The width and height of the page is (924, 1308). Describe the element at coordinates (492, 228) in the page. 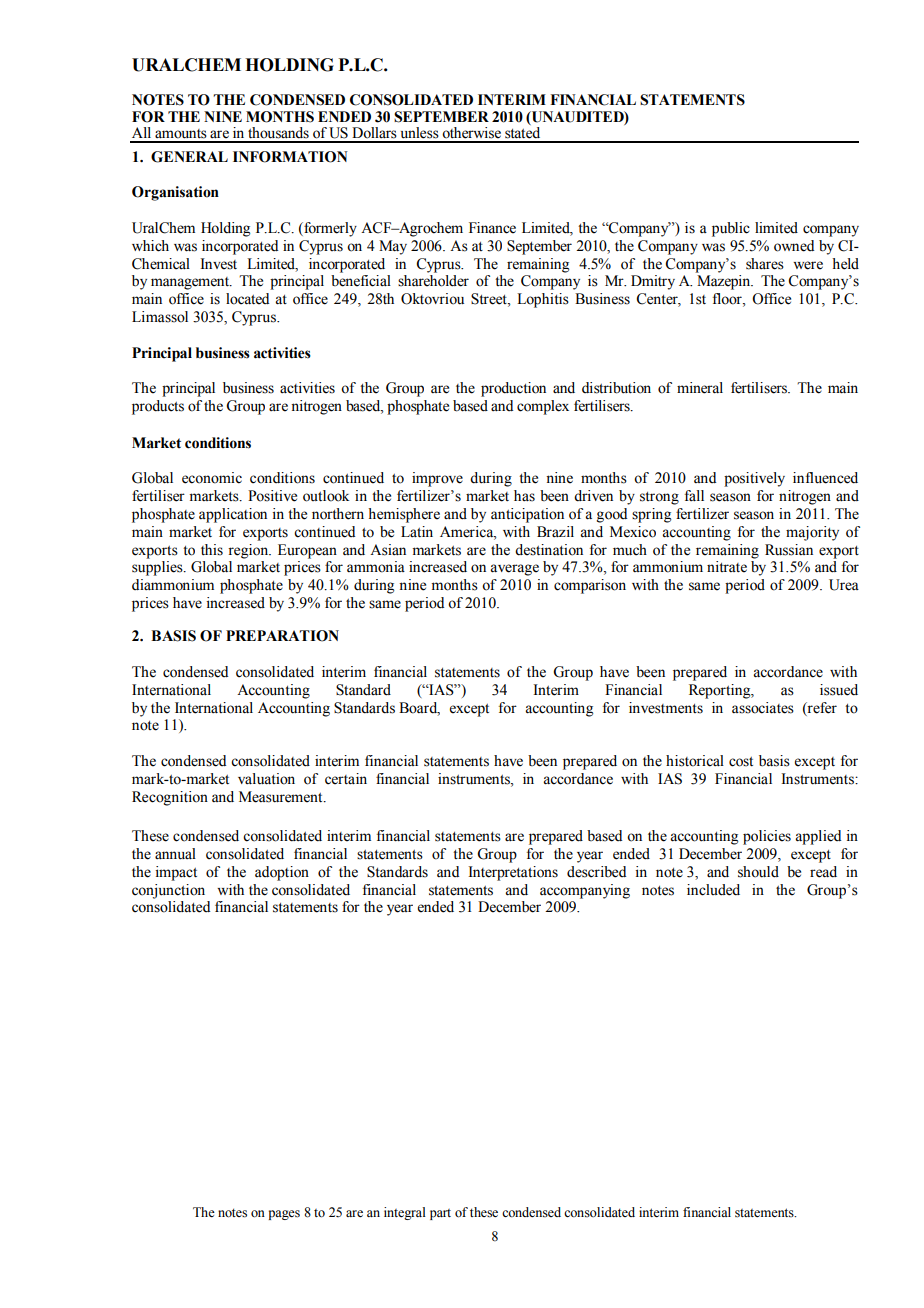

I see `Finance` at that location.
